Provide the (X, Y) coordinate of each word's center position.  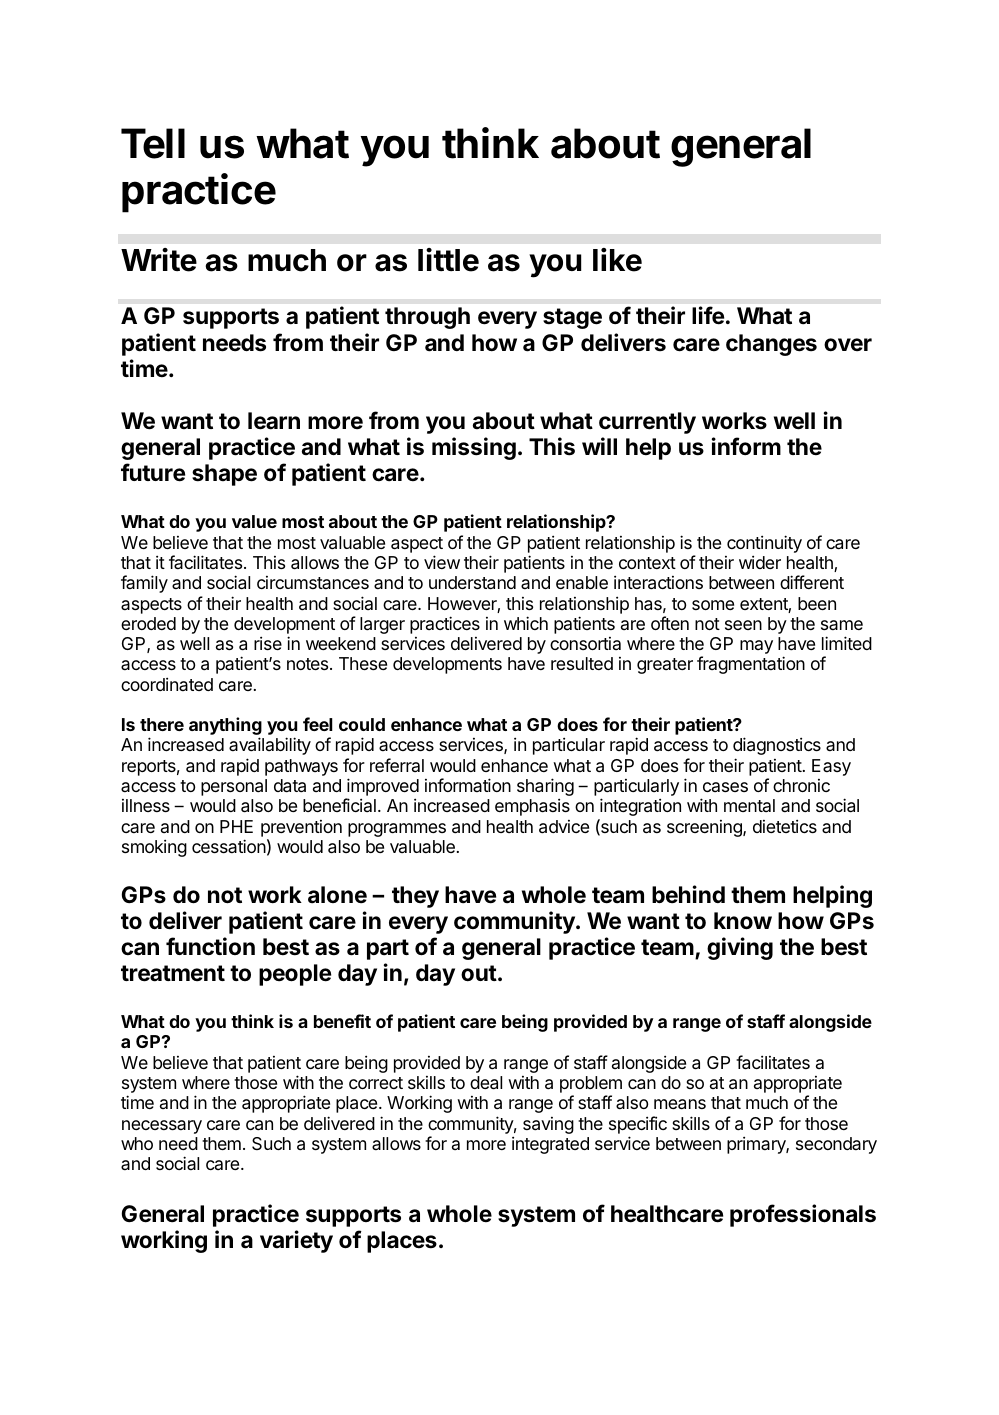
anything (225, 727)
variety (296, 1241)
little (448, 260)
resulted (582, 663)
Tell (153, 143)
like (617, 260)
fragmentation (751, 665)
